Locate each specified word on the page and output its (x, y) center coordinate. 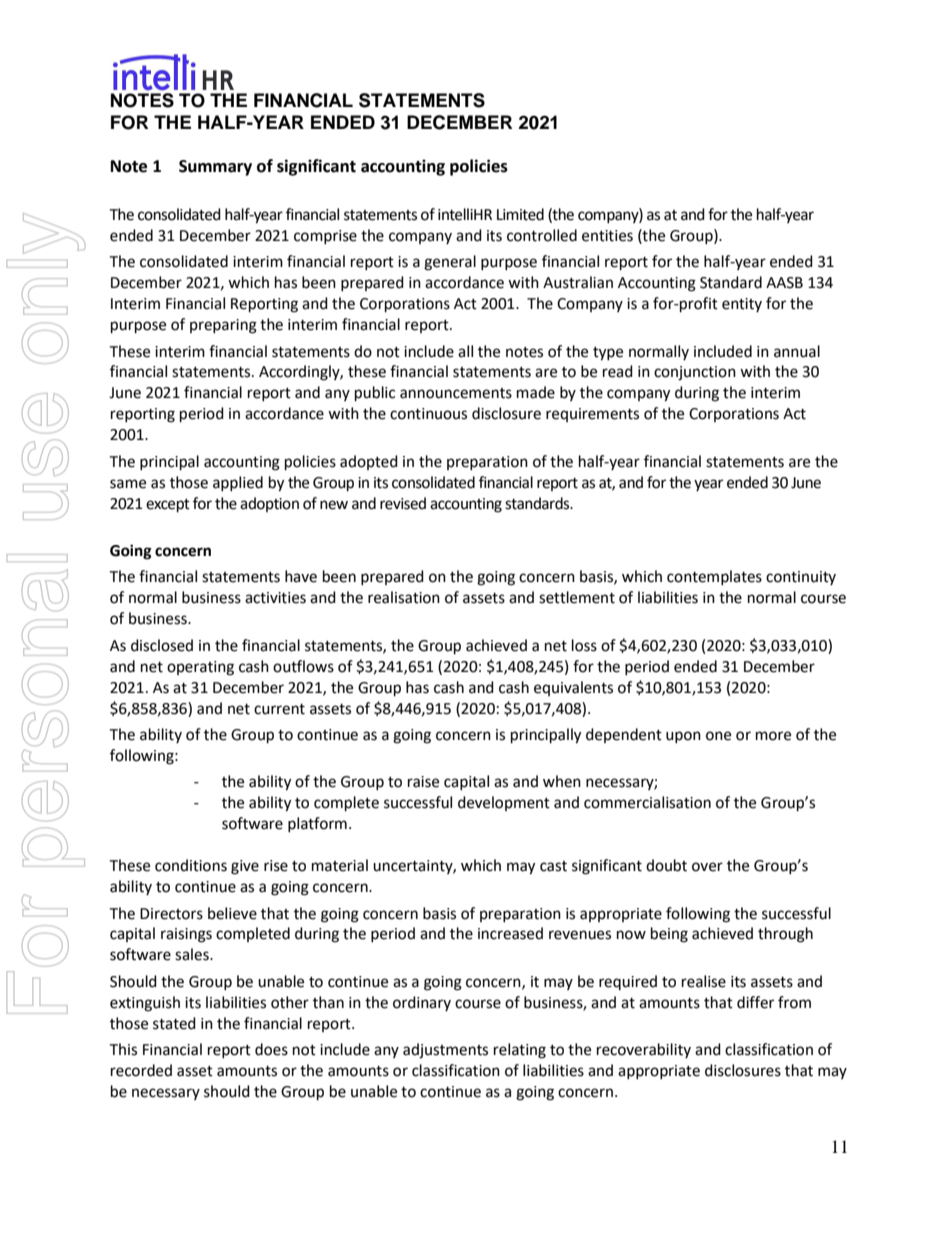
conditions (191, 865)
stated (174, 1023)
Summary (215, 168)
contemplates (714, 577)
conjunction (695, 373)
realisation (404, 597)
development (504, 803)
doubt (666, 865)
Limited (520, 214)
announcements (456, 393)
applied (238, 483)
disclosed (162, 645)
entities (607, 236)
